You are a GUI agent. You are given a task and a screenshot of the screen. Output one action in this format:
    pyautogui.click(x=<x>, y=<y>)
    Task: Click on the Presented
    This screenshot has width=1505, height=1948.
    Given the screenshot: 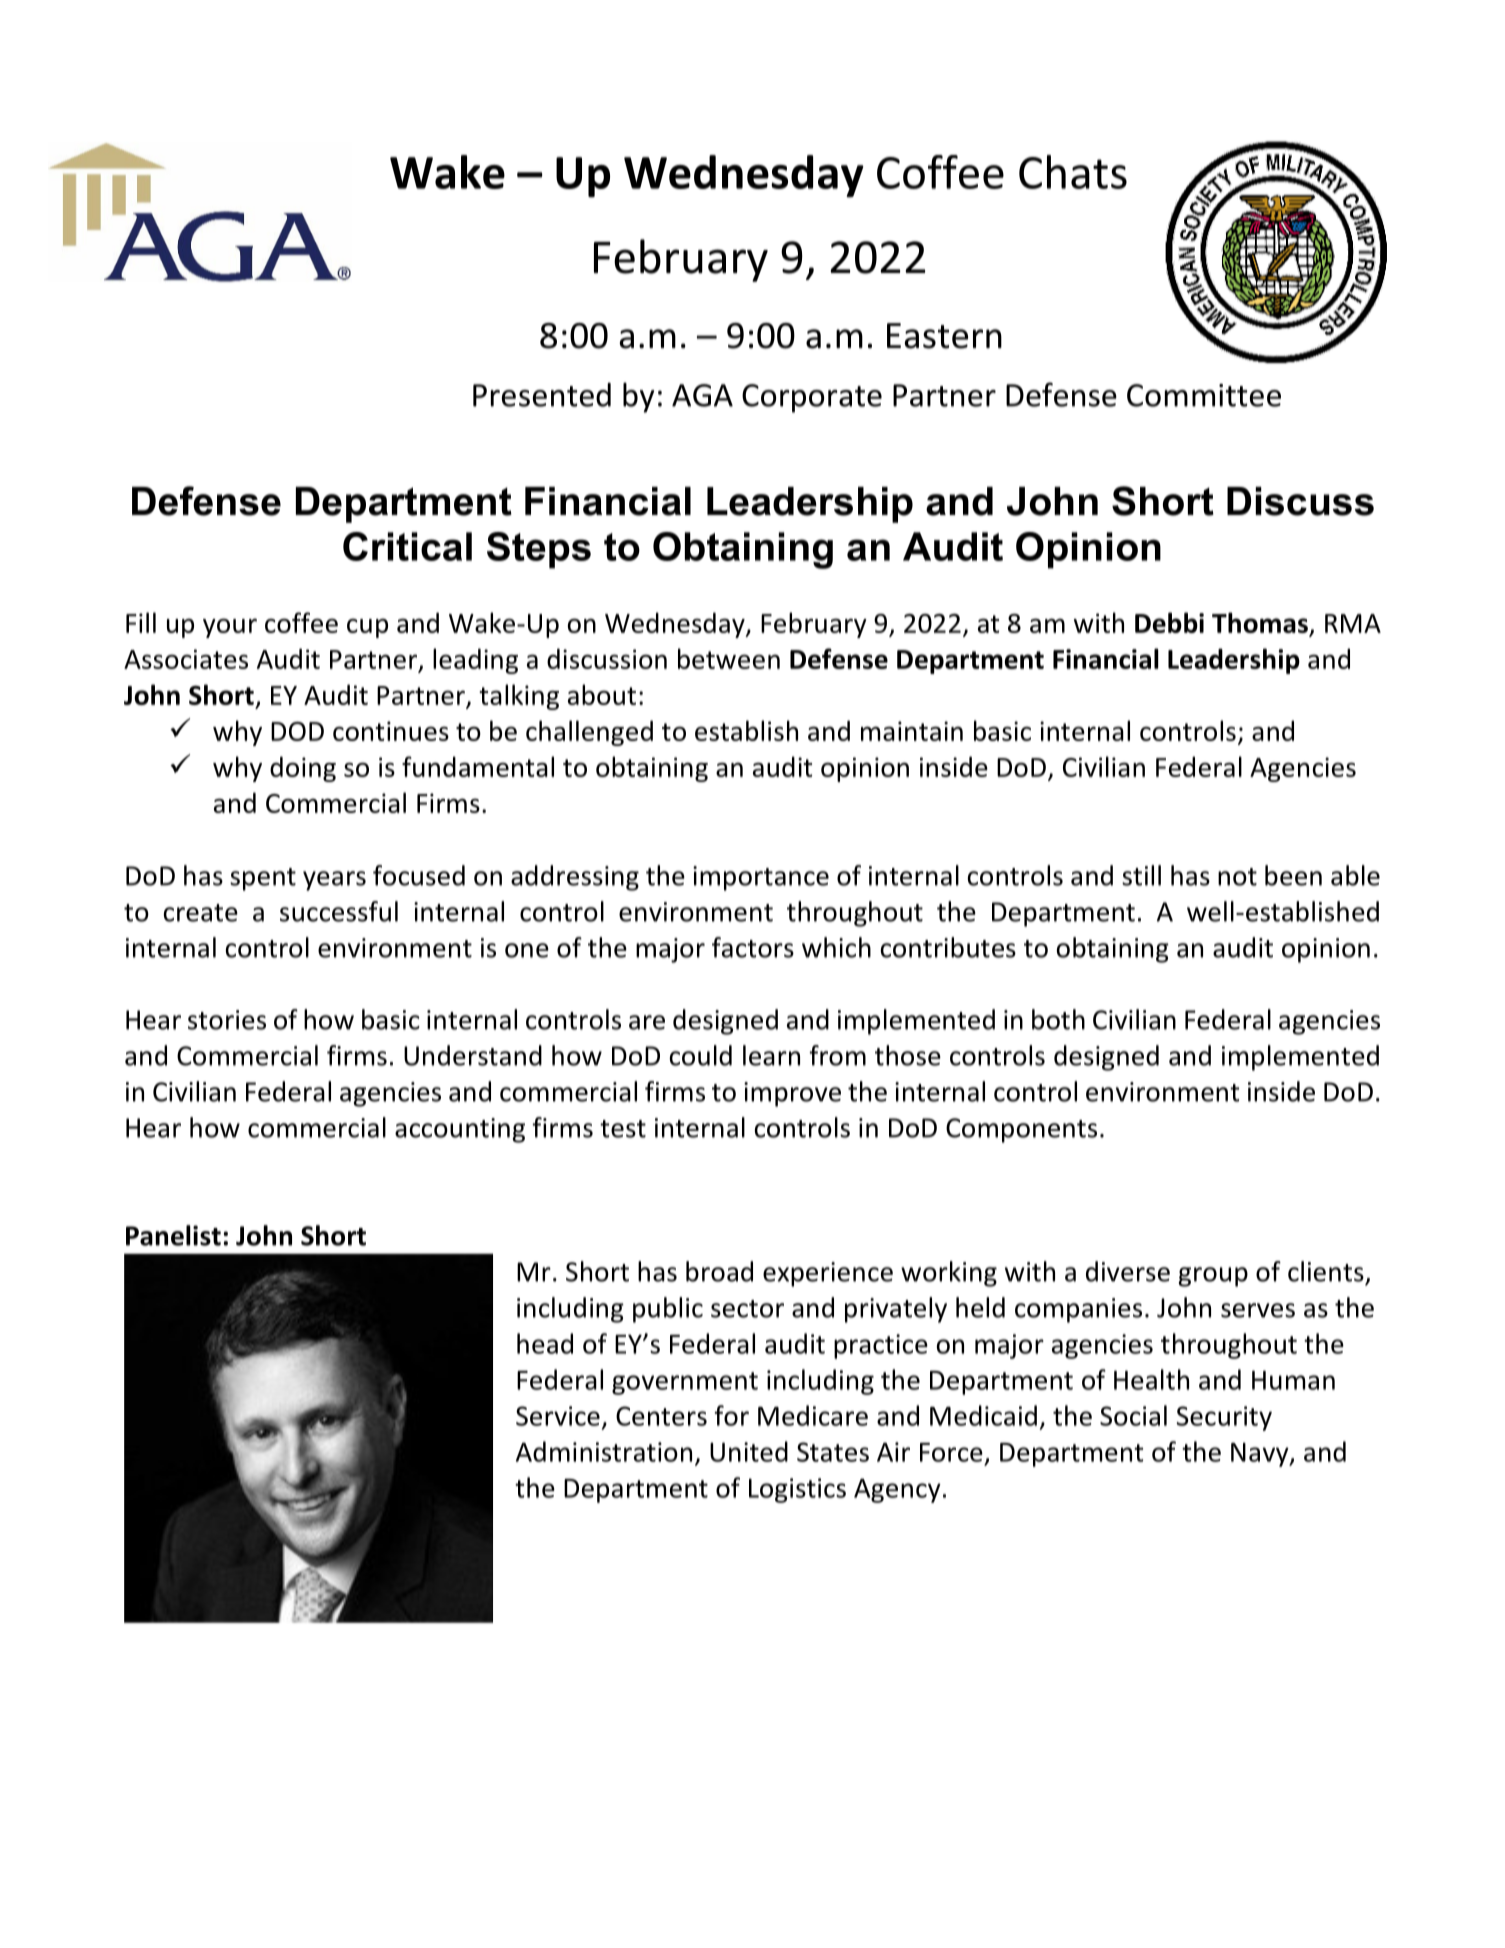 What is the action you would take?
    pyautogui.click(x=542, y=395)
